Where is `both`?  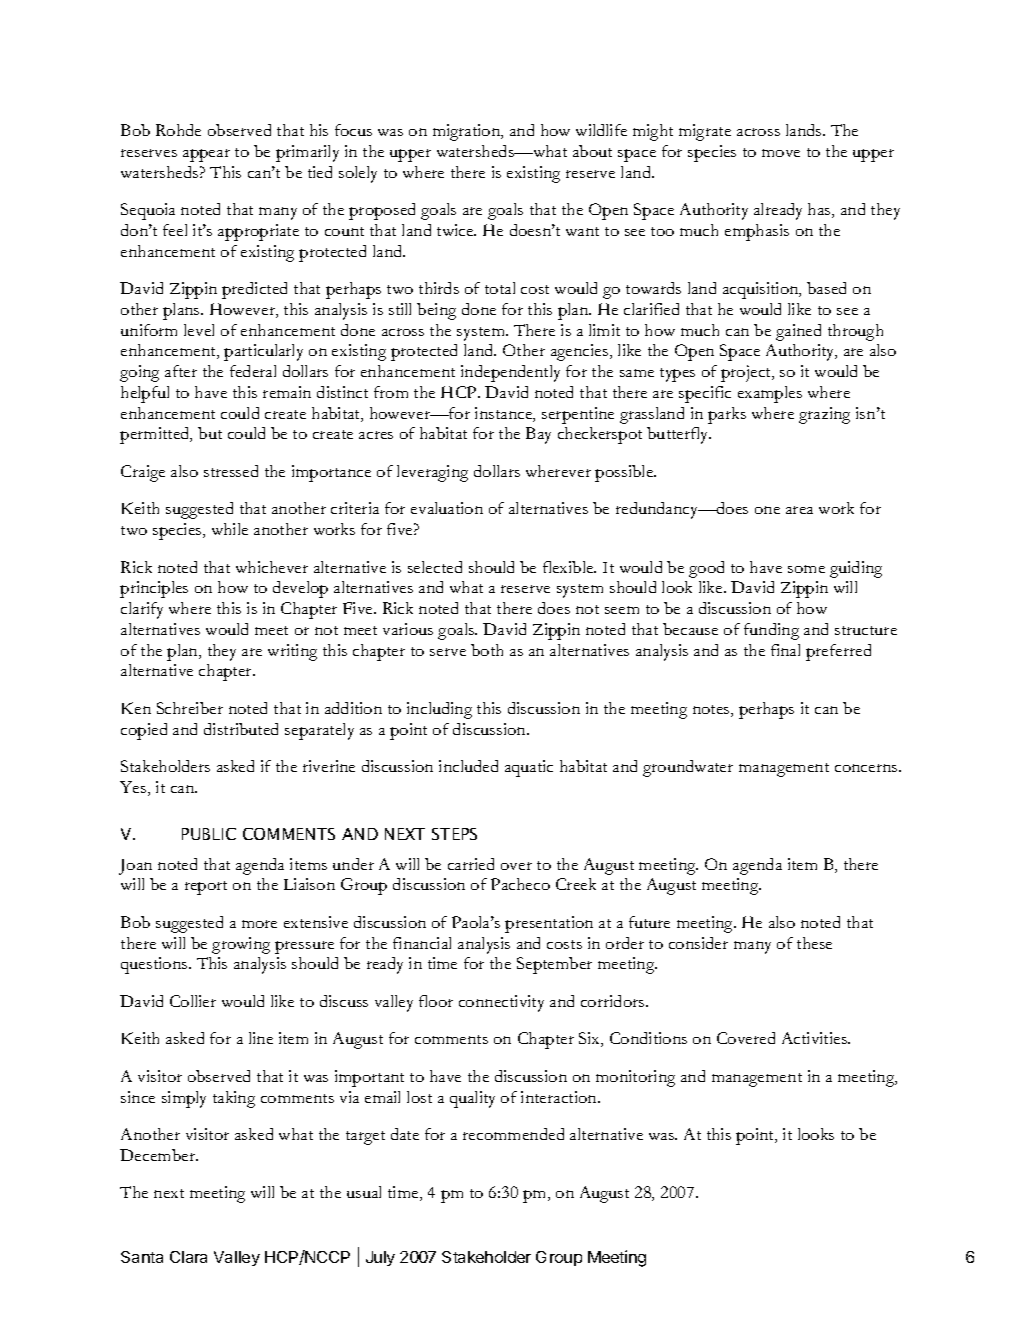 both is located at coordinates (487, 650).
